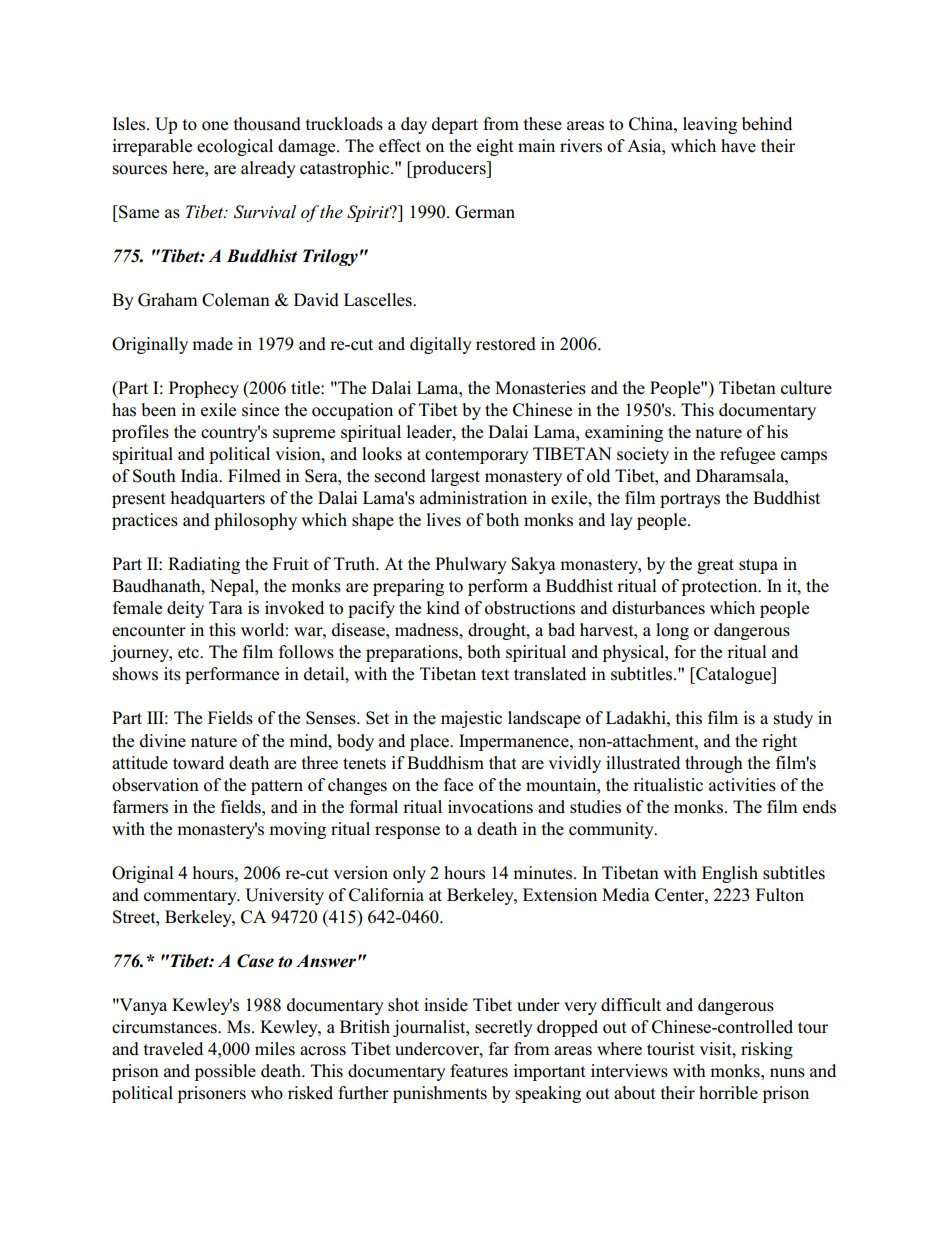 The width and height of the document is (952, 1233). Describe the element at coordinates (443, 608) in the document. I see `kind` at that location.
